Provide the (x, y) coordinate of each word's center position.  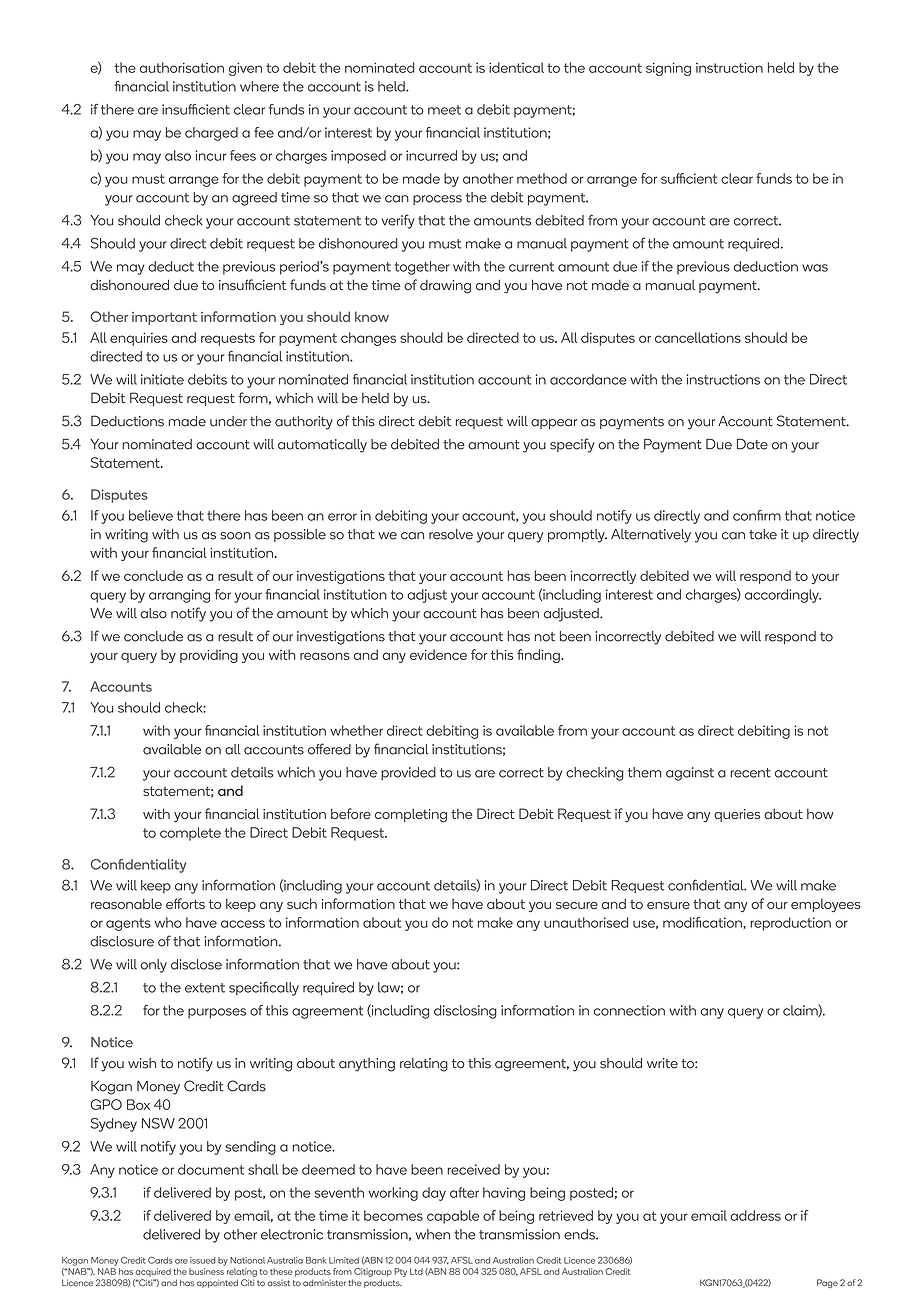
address (755, 1215)
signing (668, 69)
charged (211, 134)
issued (203, 1260)
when (433, 1234)
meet (444, 110)
